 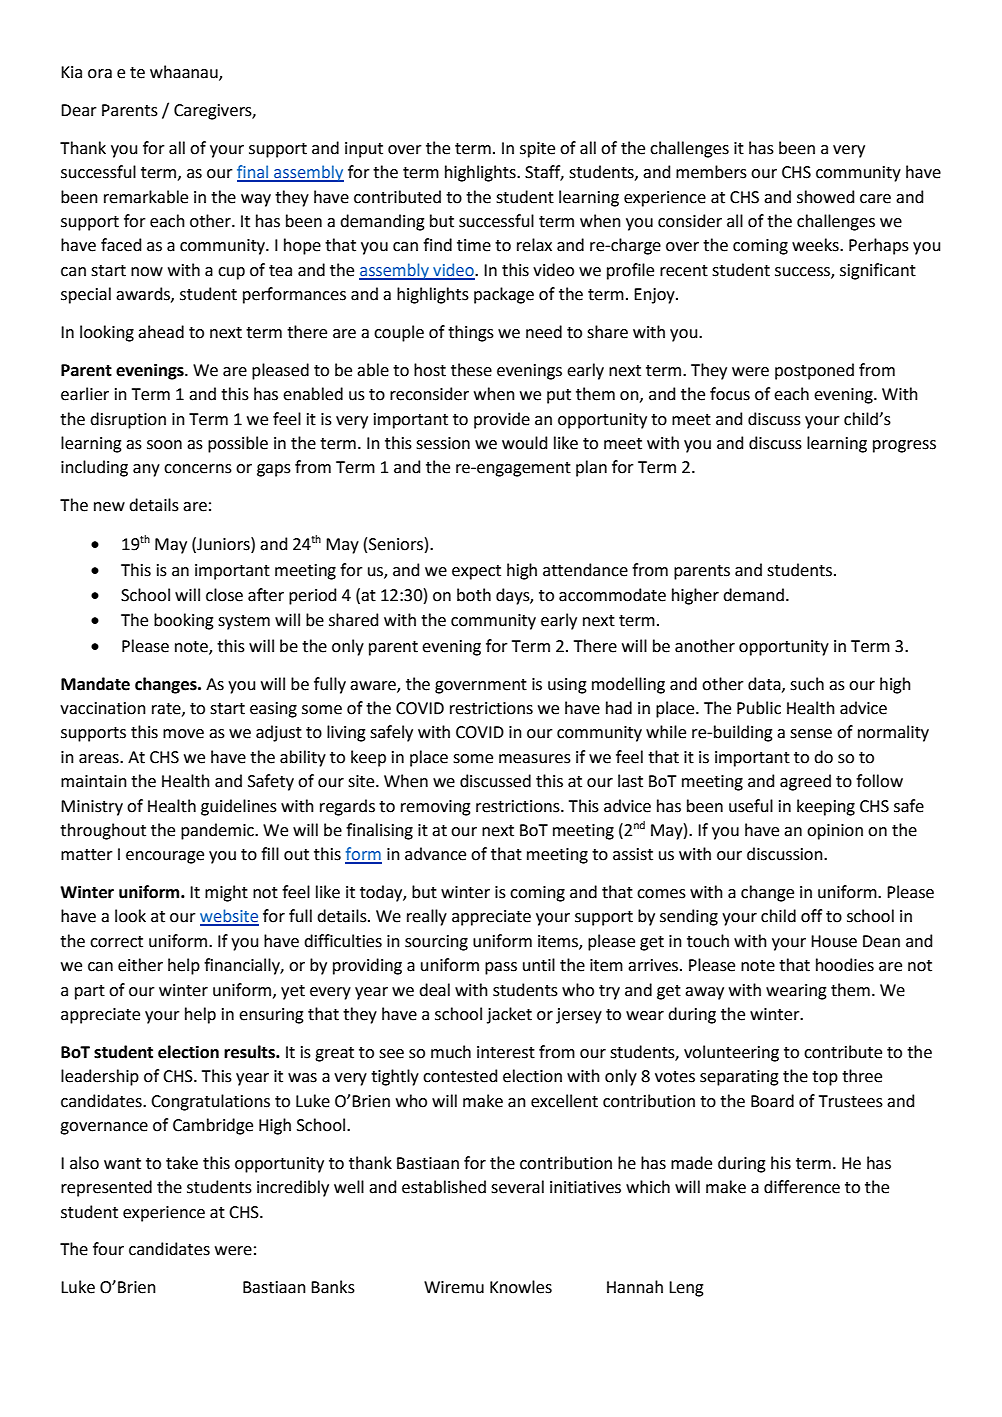 I want to click on move, so click(x=183, y=734).
